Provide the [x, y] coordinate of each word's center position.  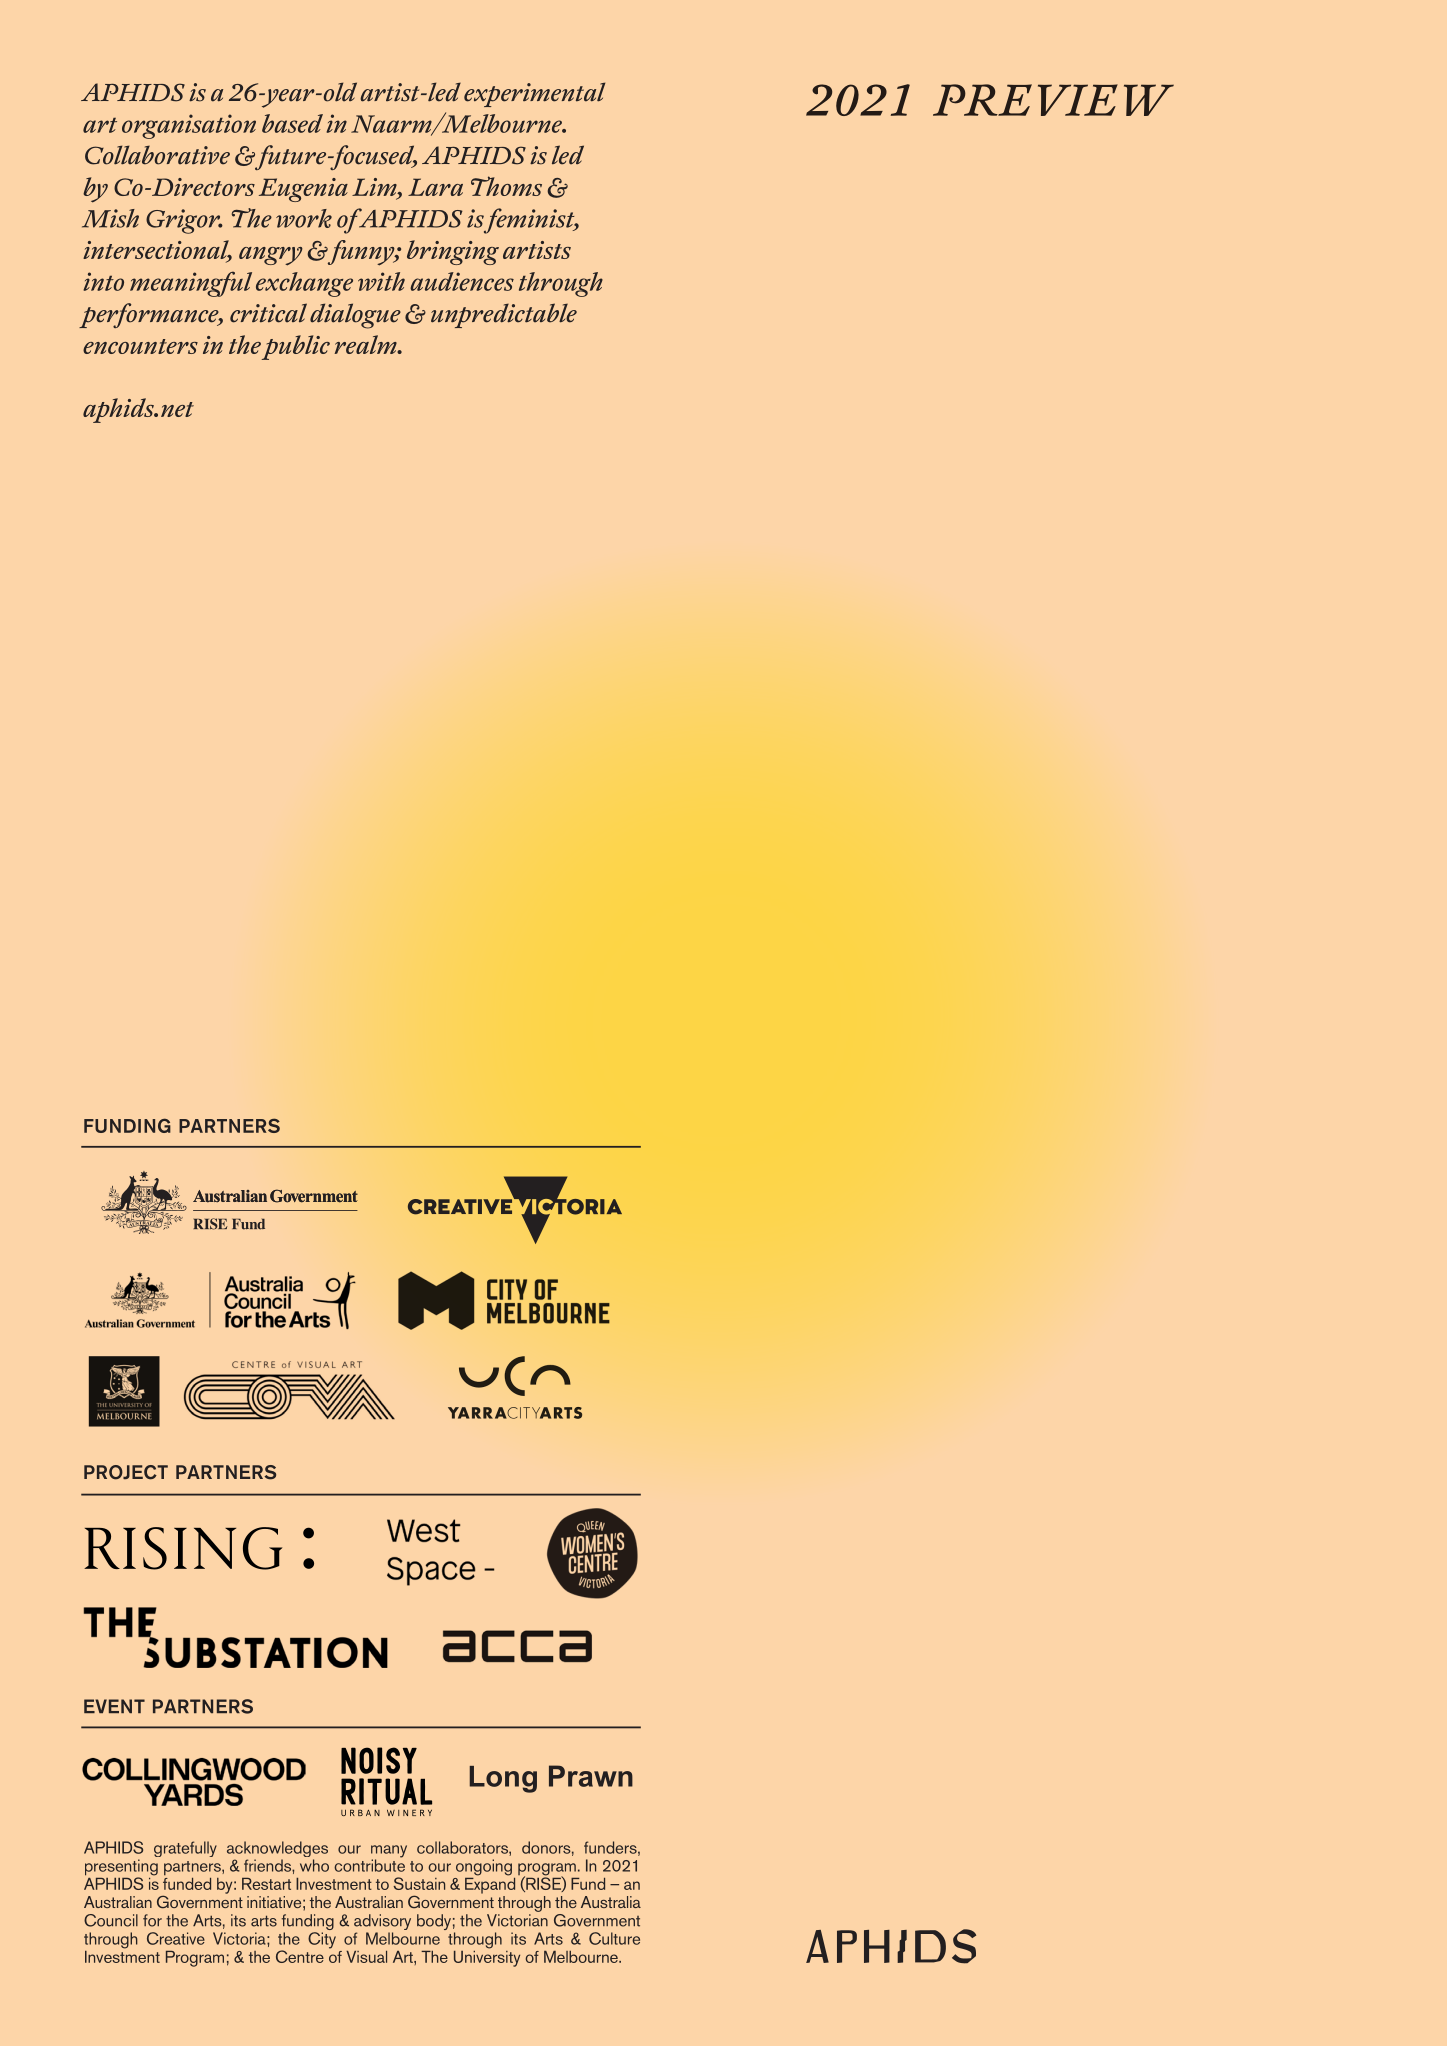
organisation [189, 126]
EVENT [114, 1706]
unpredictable [504, 315]
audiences [462, 281]
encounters [140, 346]
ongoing [484, 1867]
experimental [534, 94]
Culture [614, 1938]
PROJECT [126, 1472]
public [296, 347]
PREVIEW [1053, 100]
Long [503, 1779]
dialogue [355, 316]
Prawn [591, 1776]
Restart [266, 1884]
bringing [453, 252]
